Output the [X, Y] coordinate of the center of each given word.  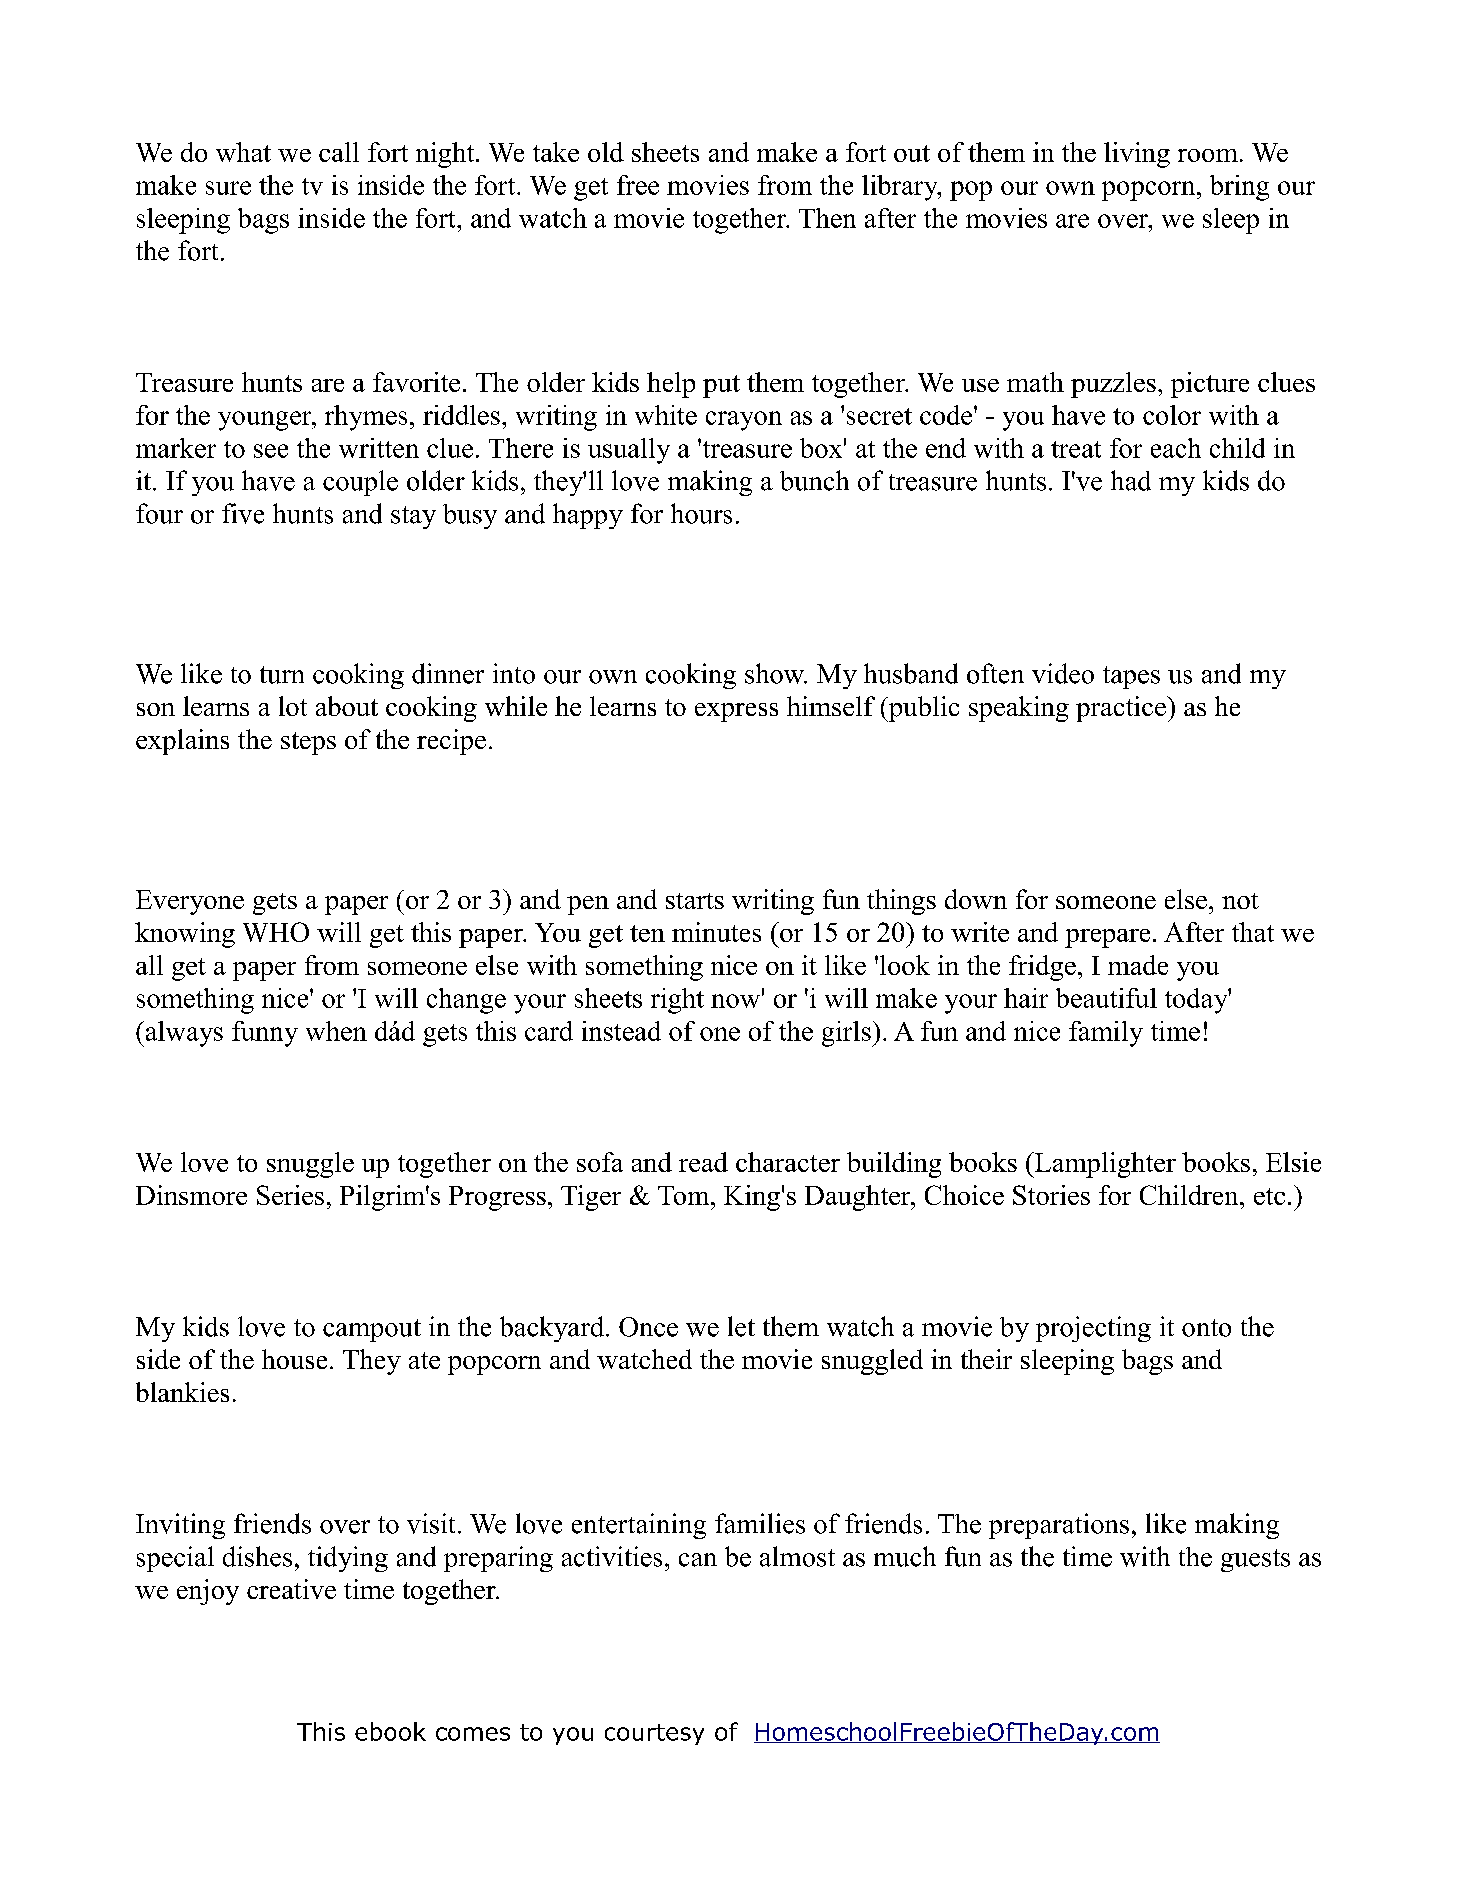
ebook [390, 1731]
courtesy [654, 1734]
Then [827, 218]
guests [1255, 1560]
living [1137, 155]
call [339, 152]
